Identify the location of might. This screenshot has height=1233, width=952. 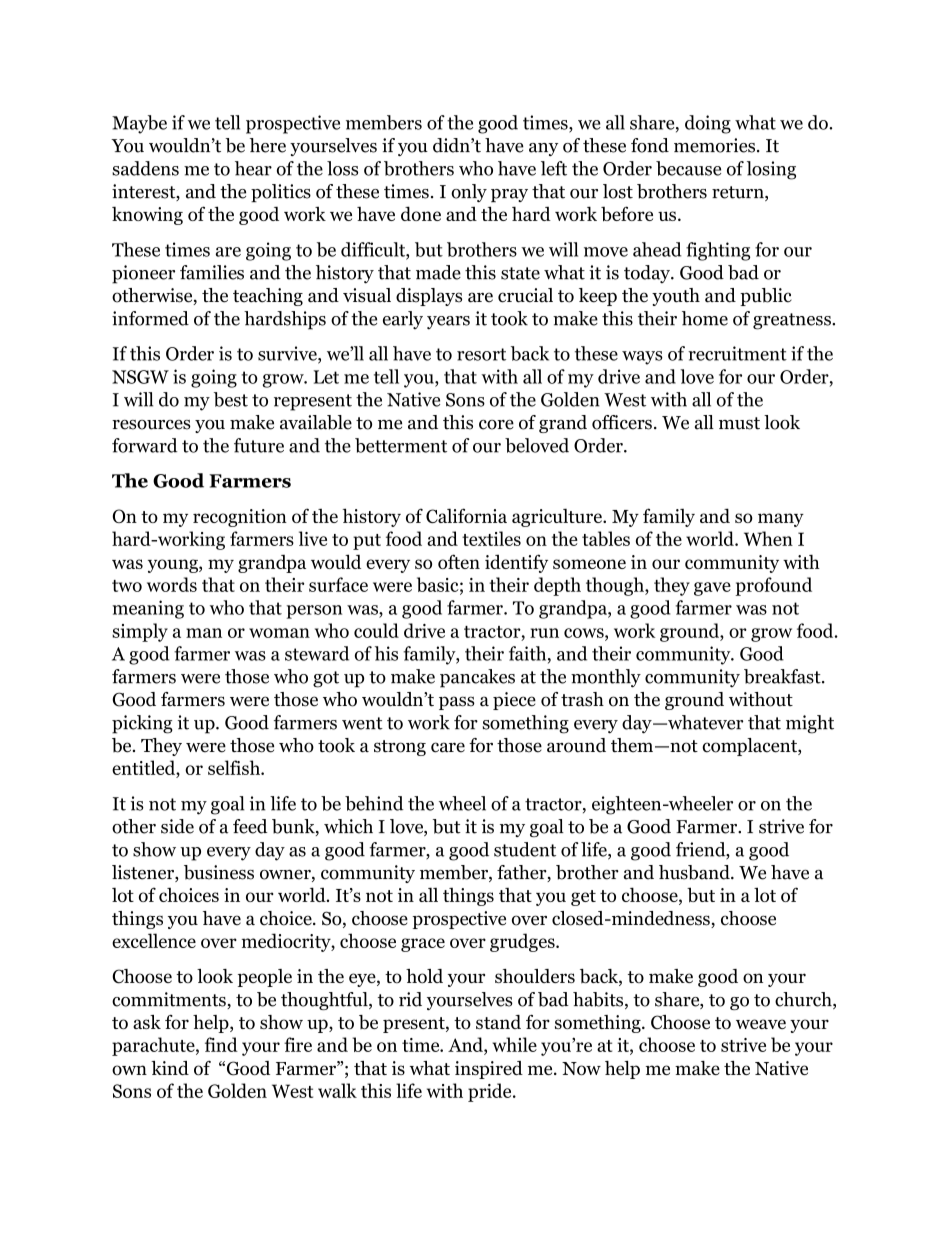
(810, 724).
